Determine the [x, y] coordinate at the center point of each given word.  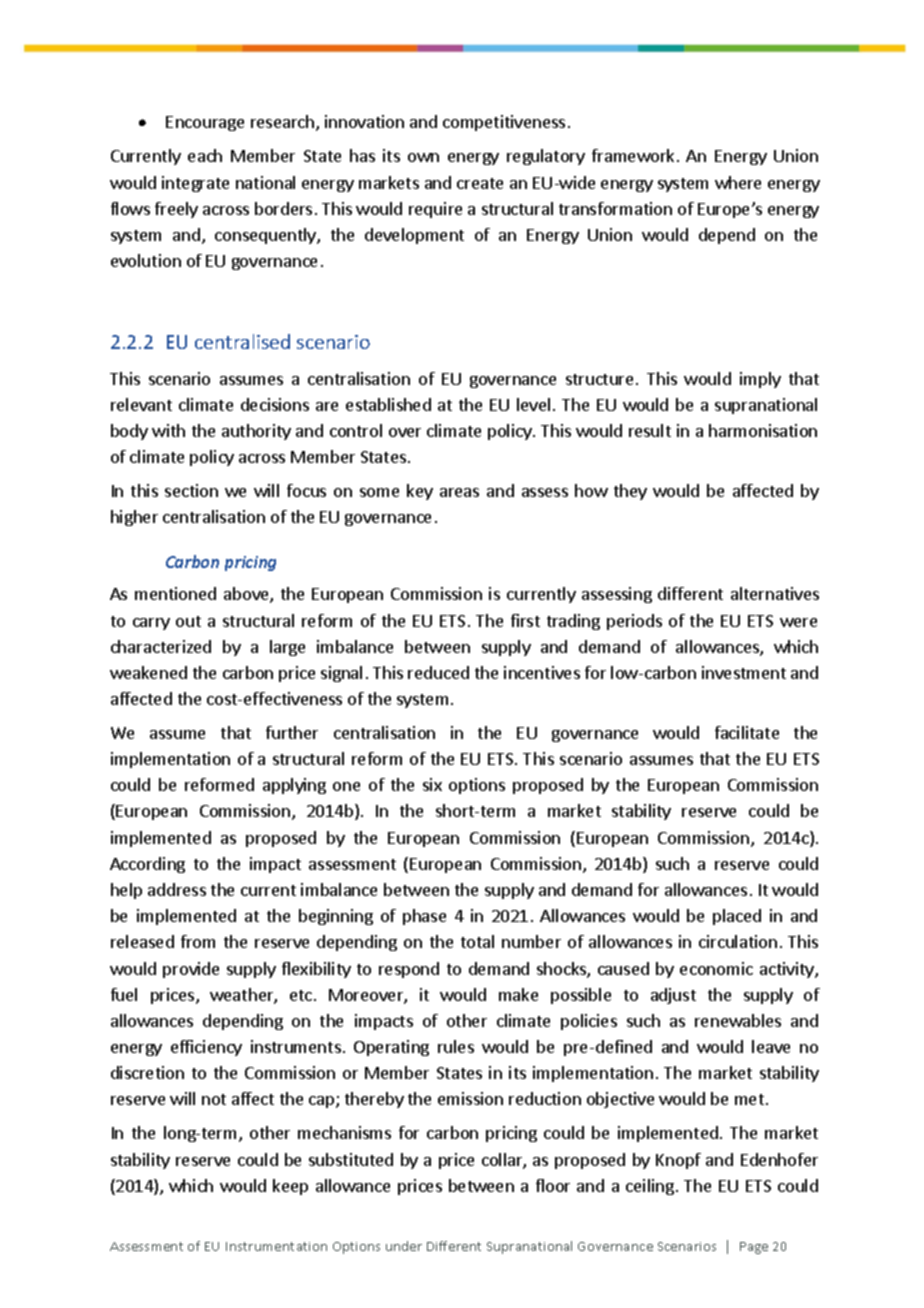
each [205, 155]
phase [424, 917]
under [404, 1246]
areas [459, 492]
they [630, 492]
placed [737, 917]
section [191, 490]
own [423, 157]
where [738, 182]
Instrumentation [276, 1246]
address [177, 889]
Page [754, 1248]
